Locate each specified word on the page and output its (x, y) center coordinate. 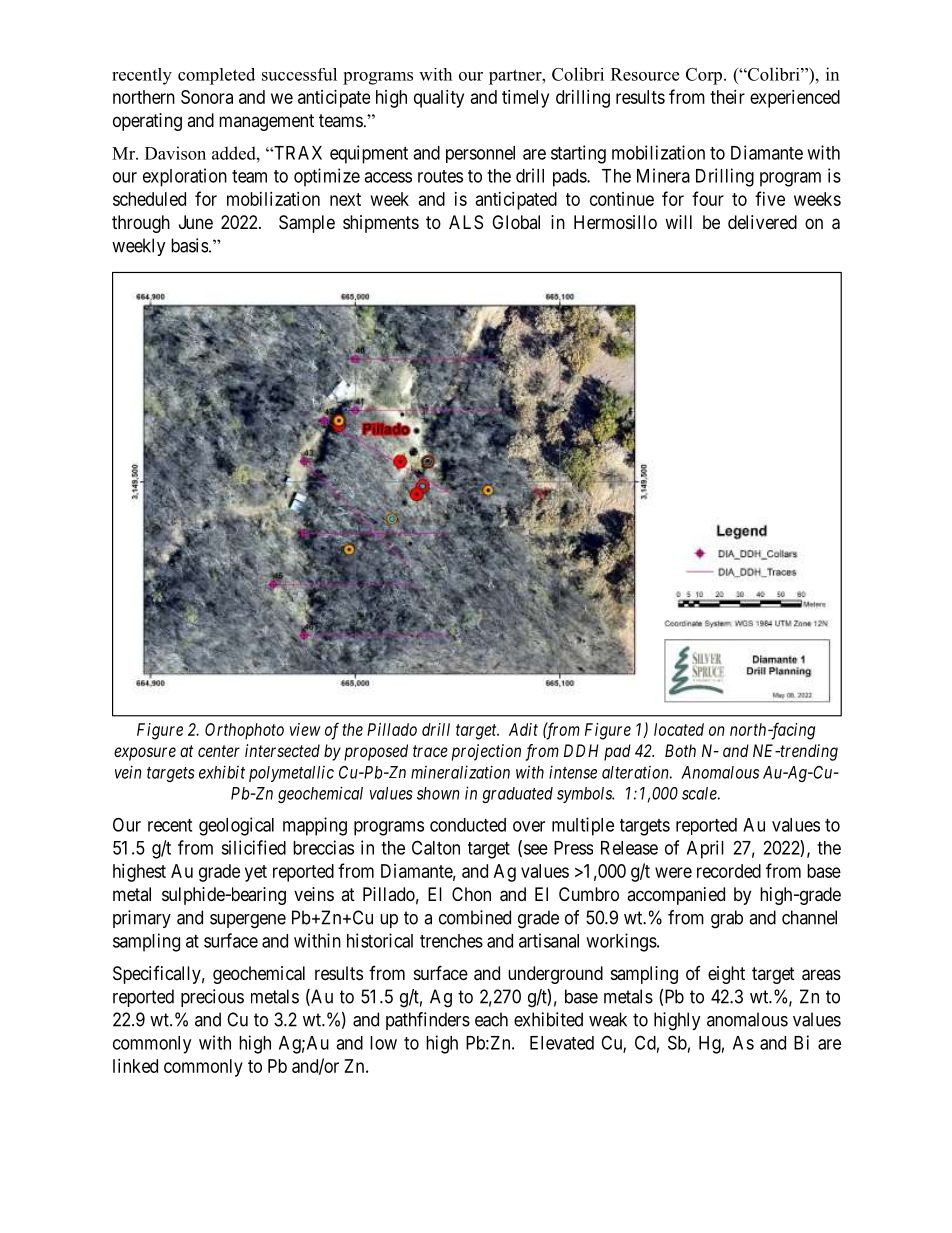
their (727, 97)
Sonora (207, 97)
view (305, 729)
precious (212, 998)
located (679, 729)
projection (486, 752)
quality (439, 99)
